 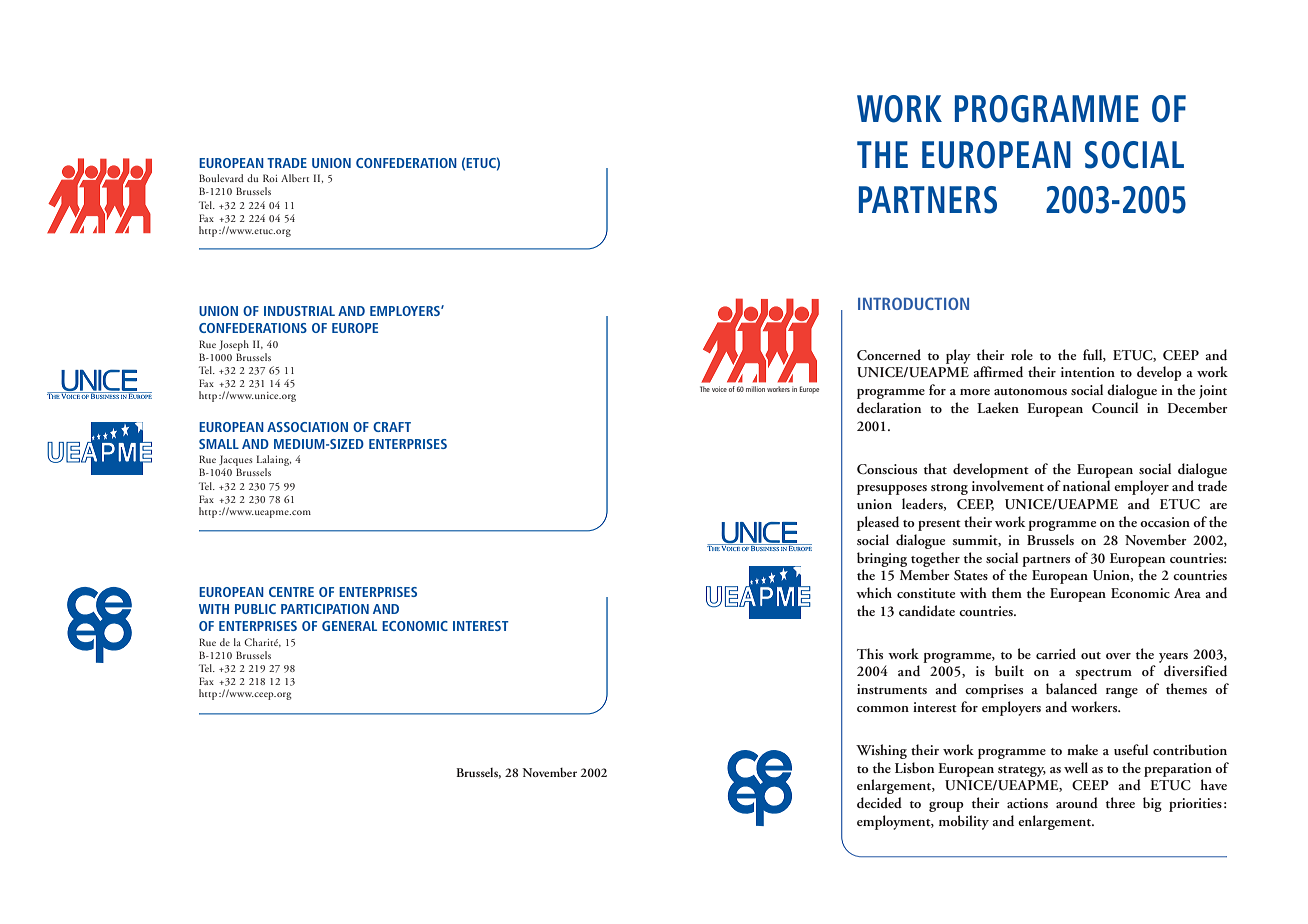 I want to click on Albert, so click(x=295, y=178).
